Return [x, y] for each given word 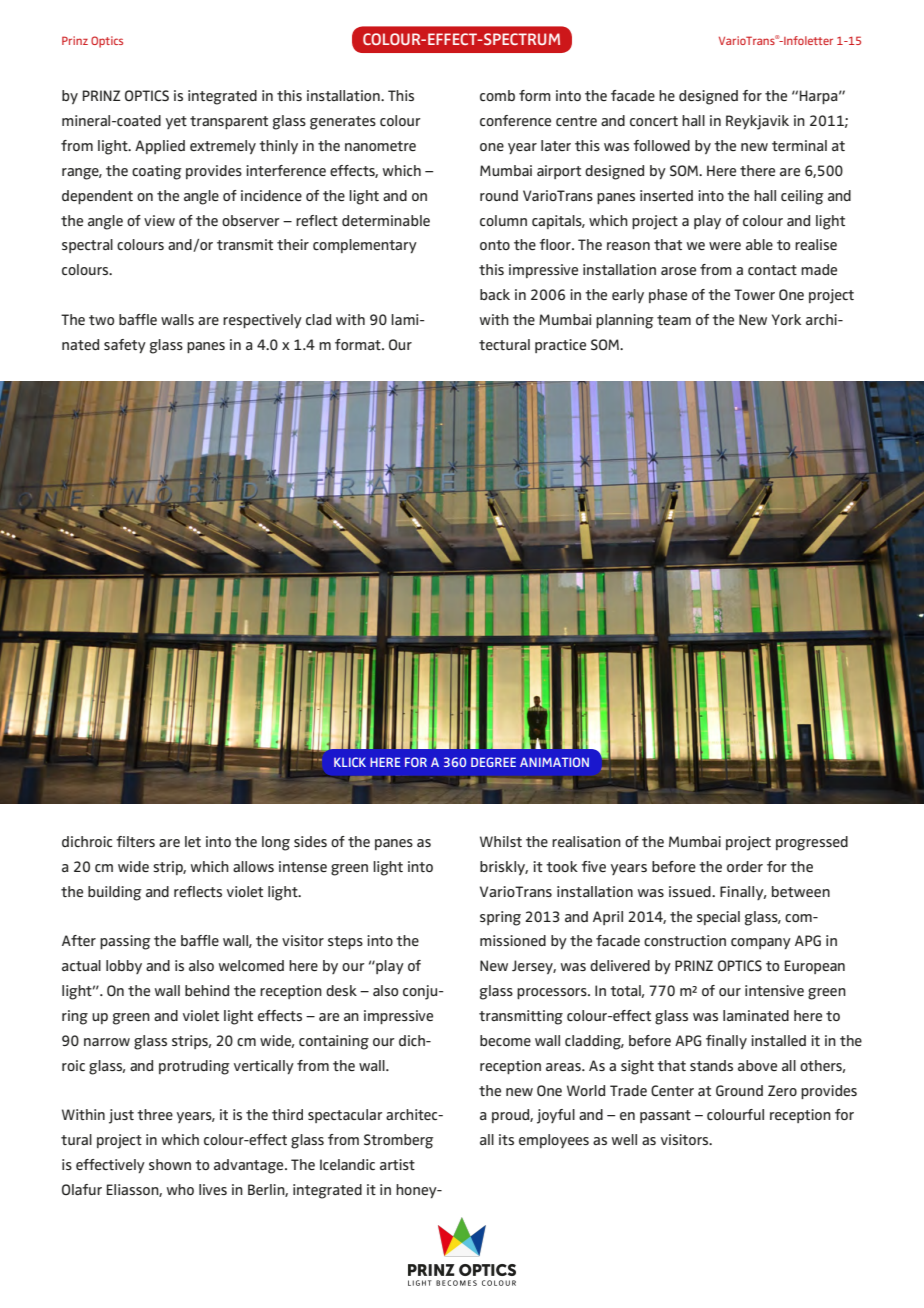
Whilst [501, 841]
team [674, 320]
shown [170, 1164]
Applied [160, 147]
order [745, 866]
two [101, 320]
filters [135, 841]
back [495, 294]
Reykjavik [757, 122]
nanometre [380, 146]
